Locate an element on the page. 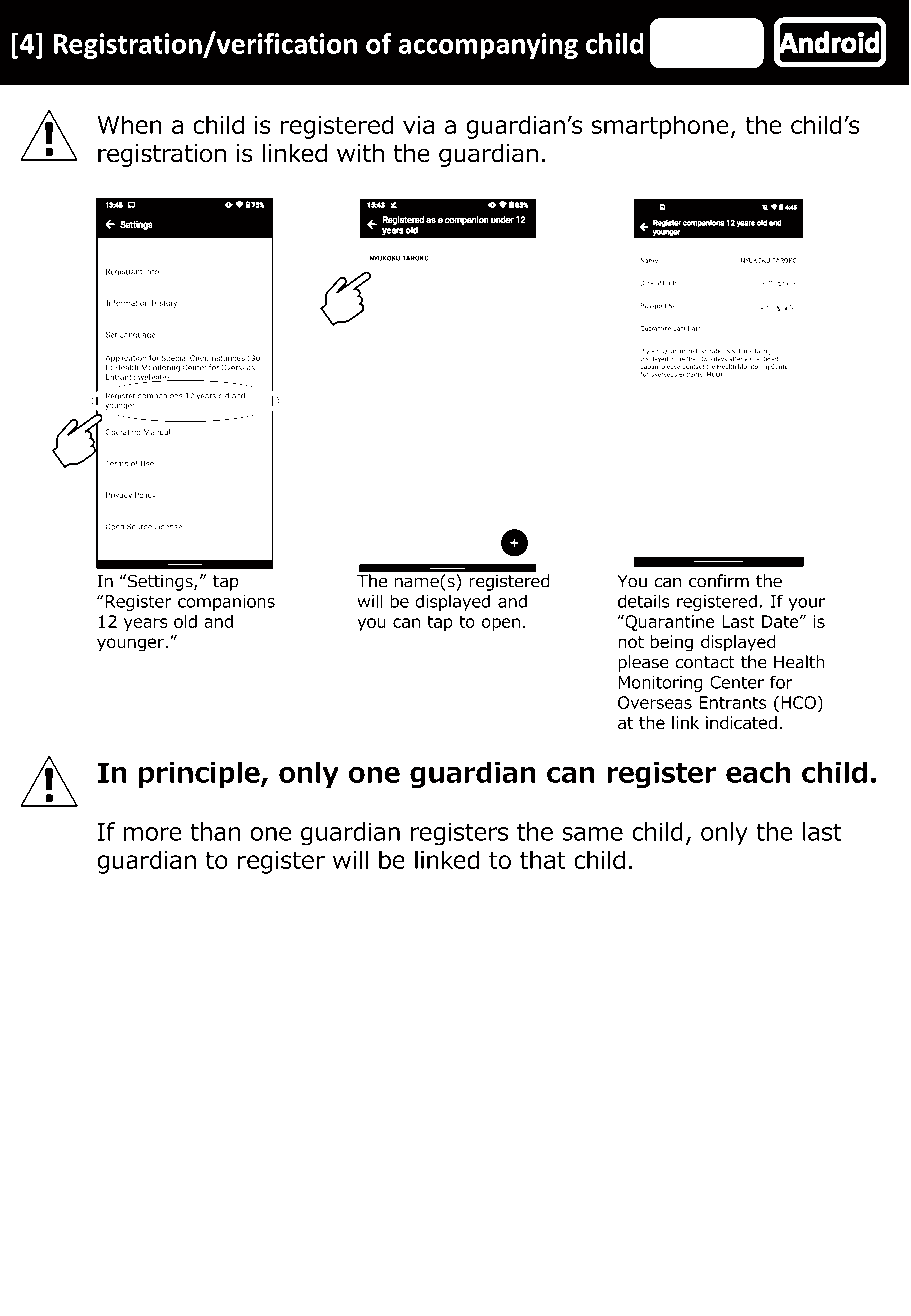 Image resolution: width=911 pixels, height=1316 pixels. contact is located at coordinates (705, 662).
